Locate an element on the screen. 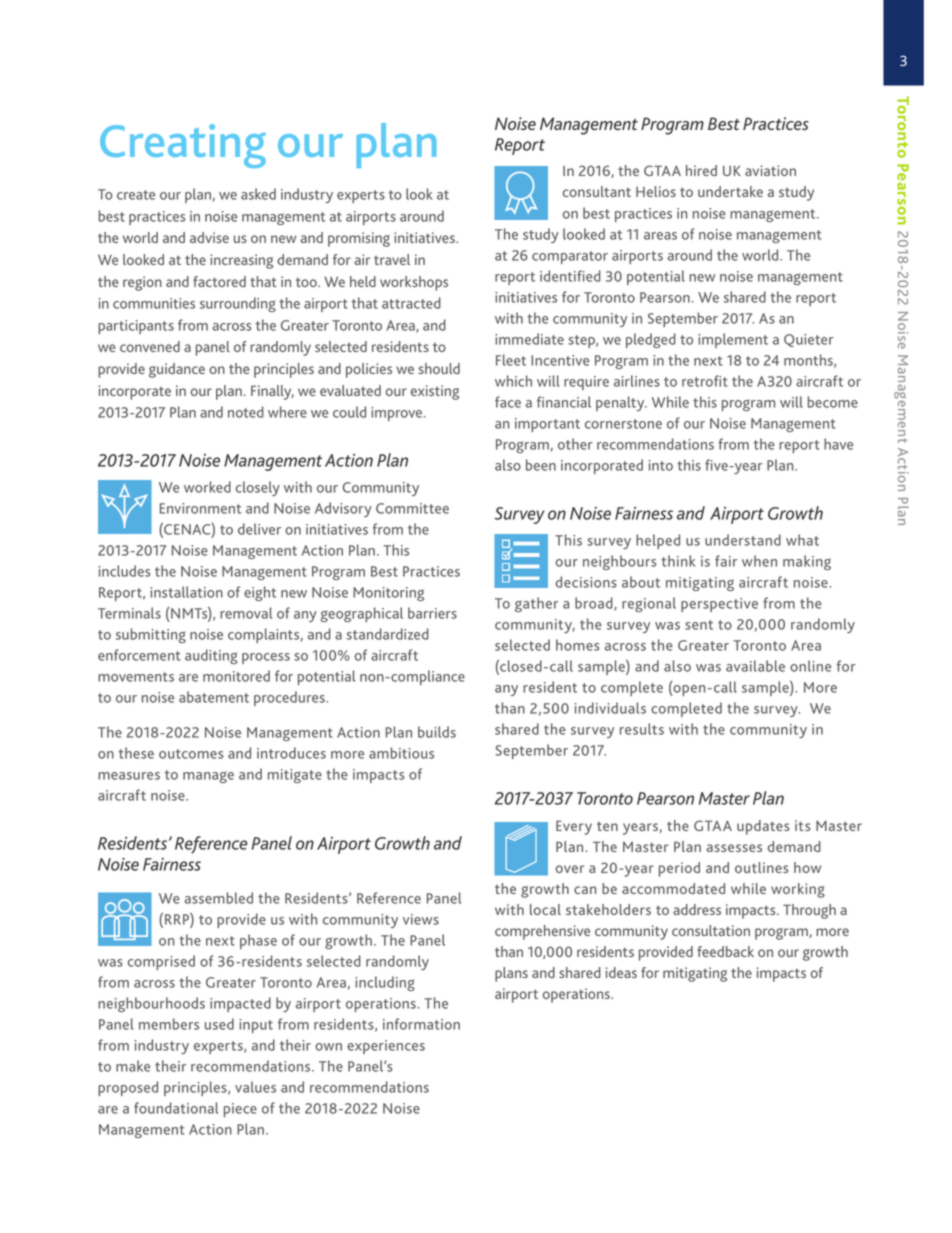 This screenshot has width=952, height=1233. outcomes is located at coordinates (191, 754).
